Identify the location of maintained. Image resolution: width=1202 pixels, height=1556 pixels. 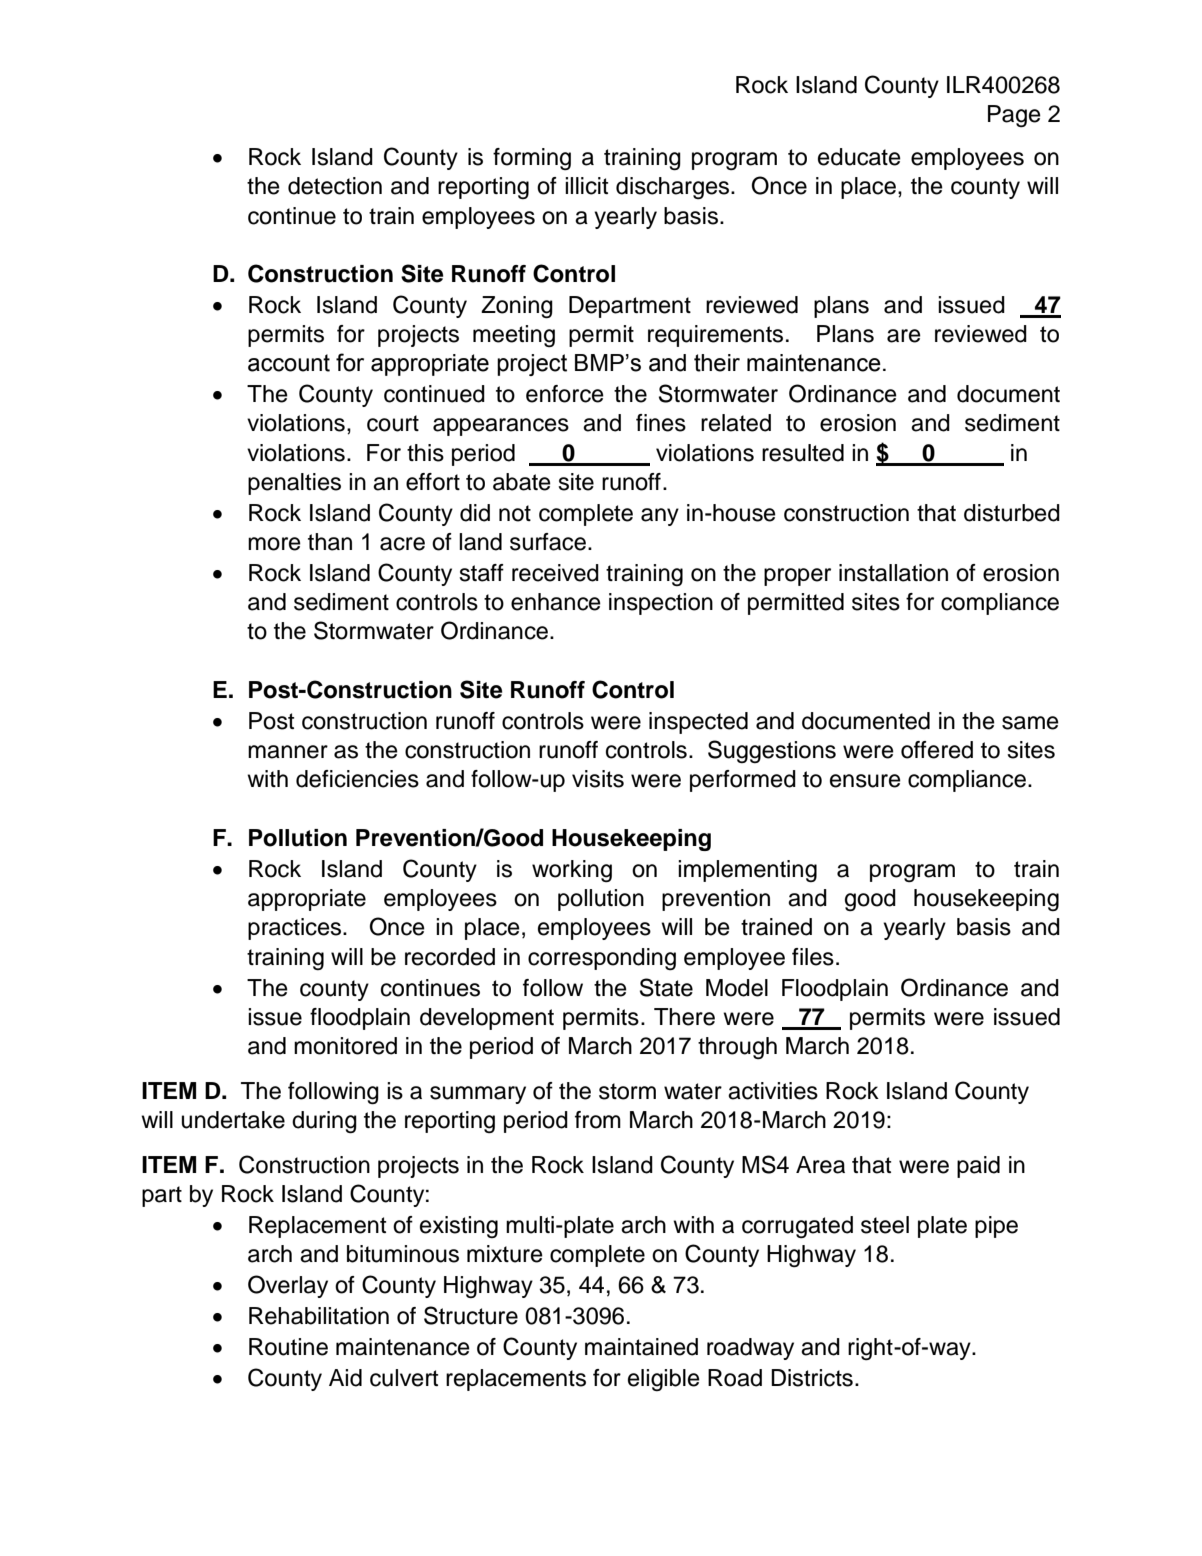
(641, 1347).
